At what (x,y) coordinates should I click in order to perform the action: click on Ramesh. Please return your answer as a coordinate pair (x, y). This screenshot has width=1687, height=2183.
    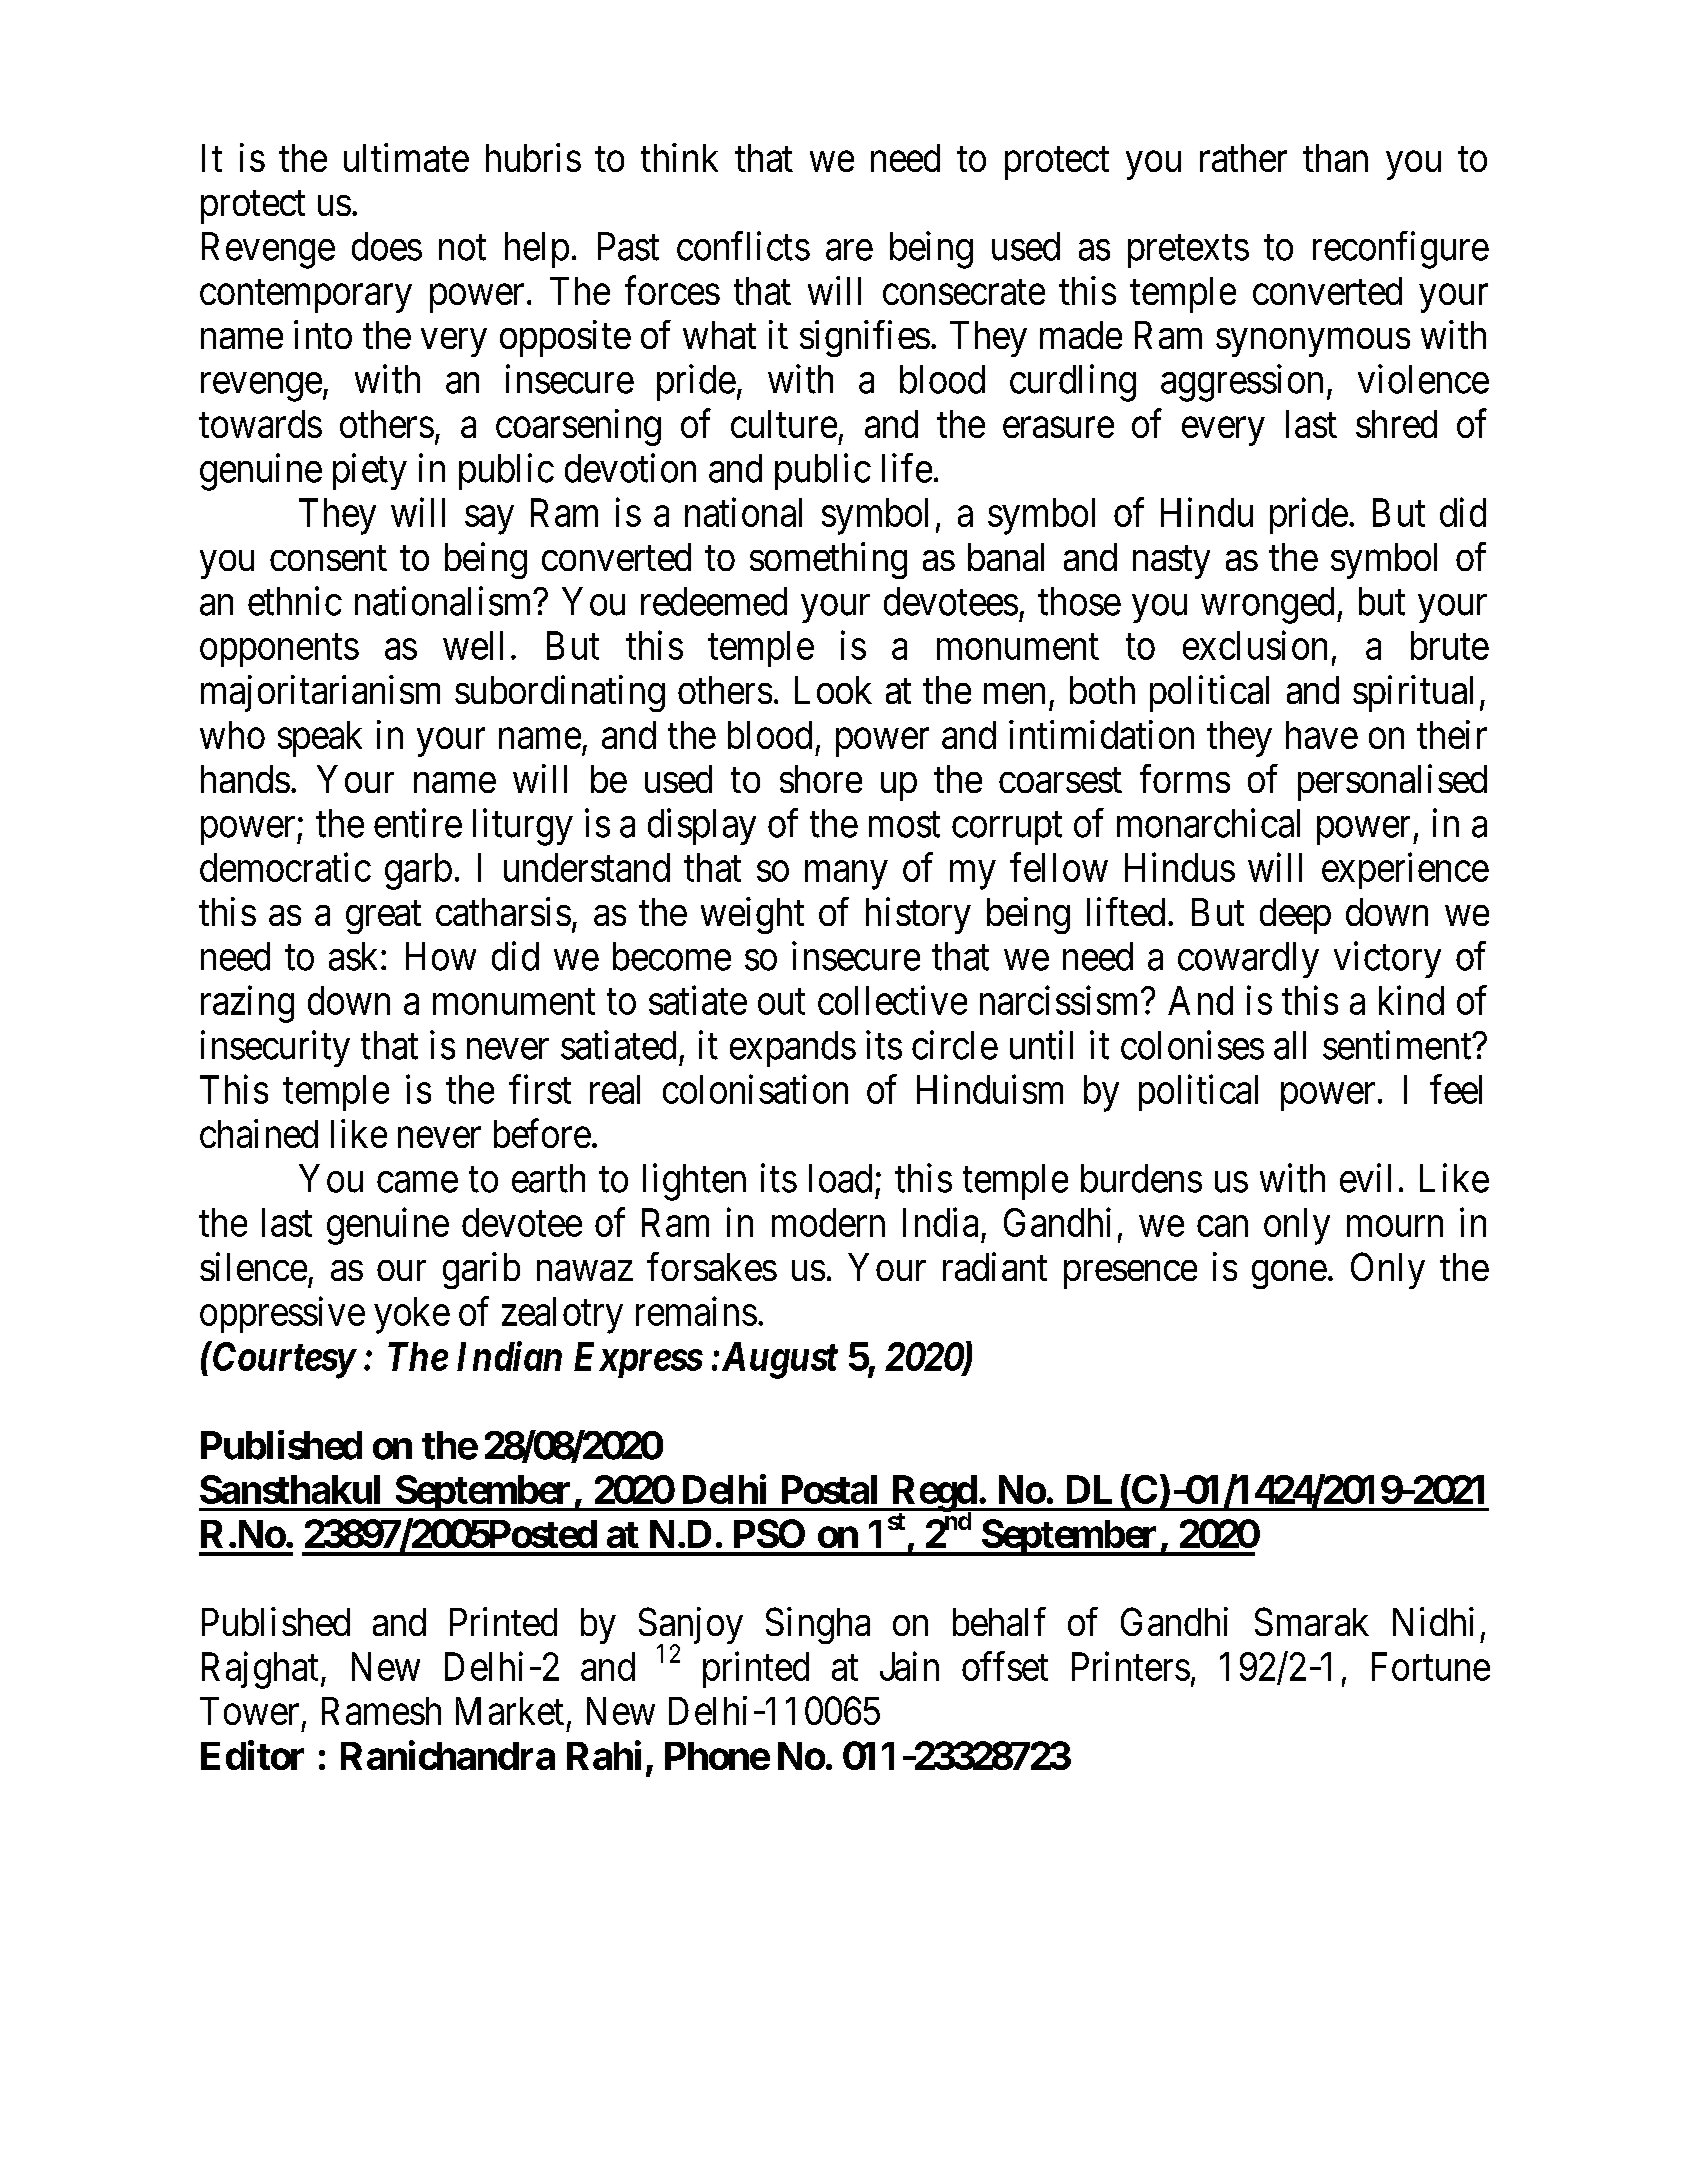
    Looking at the image, I should click on (381, 1711).
